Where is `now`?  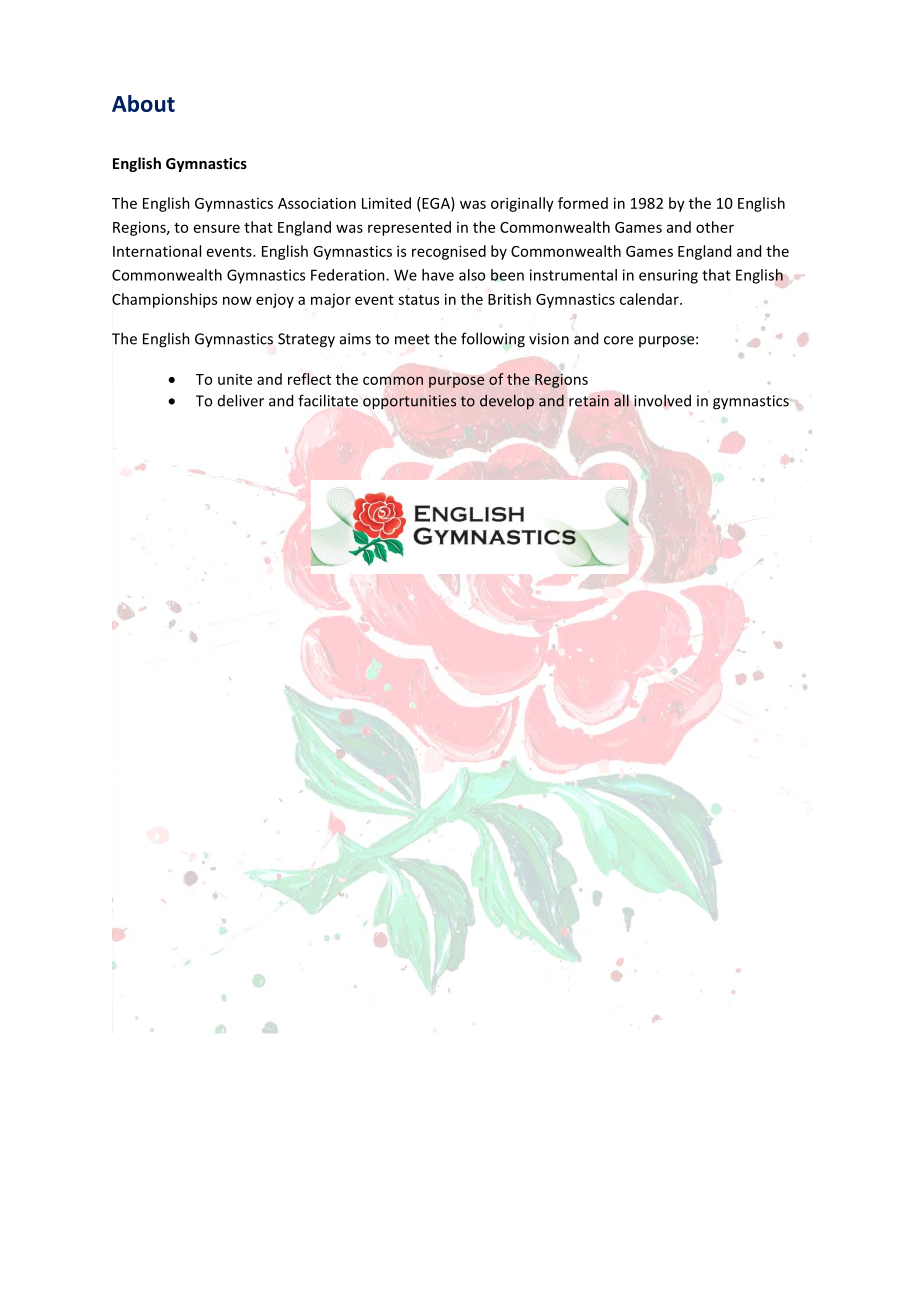 now is located at coordinates (237, 300).
